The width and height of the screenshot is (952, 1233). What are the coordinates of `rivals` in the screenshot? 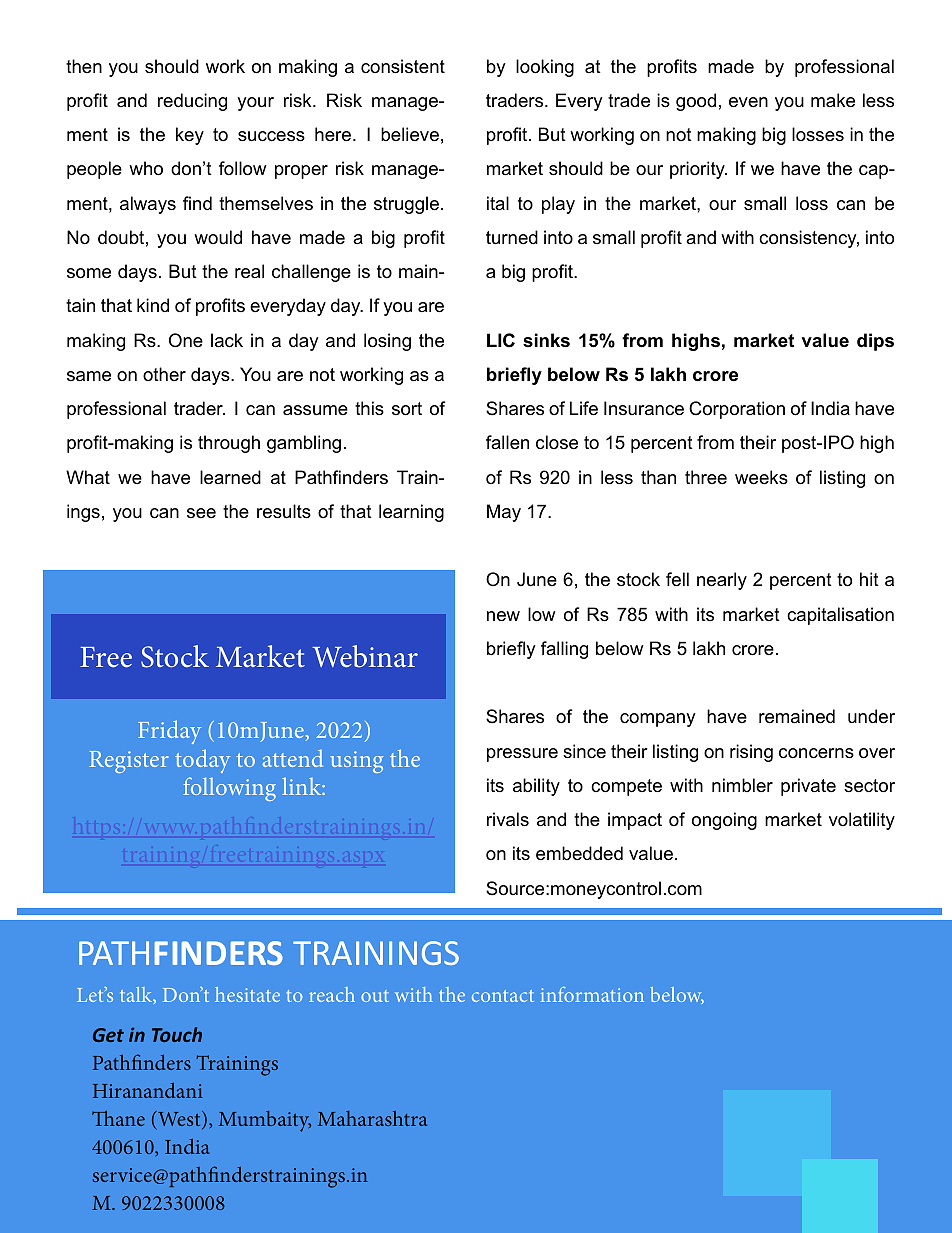 It's located at (508, 819).
